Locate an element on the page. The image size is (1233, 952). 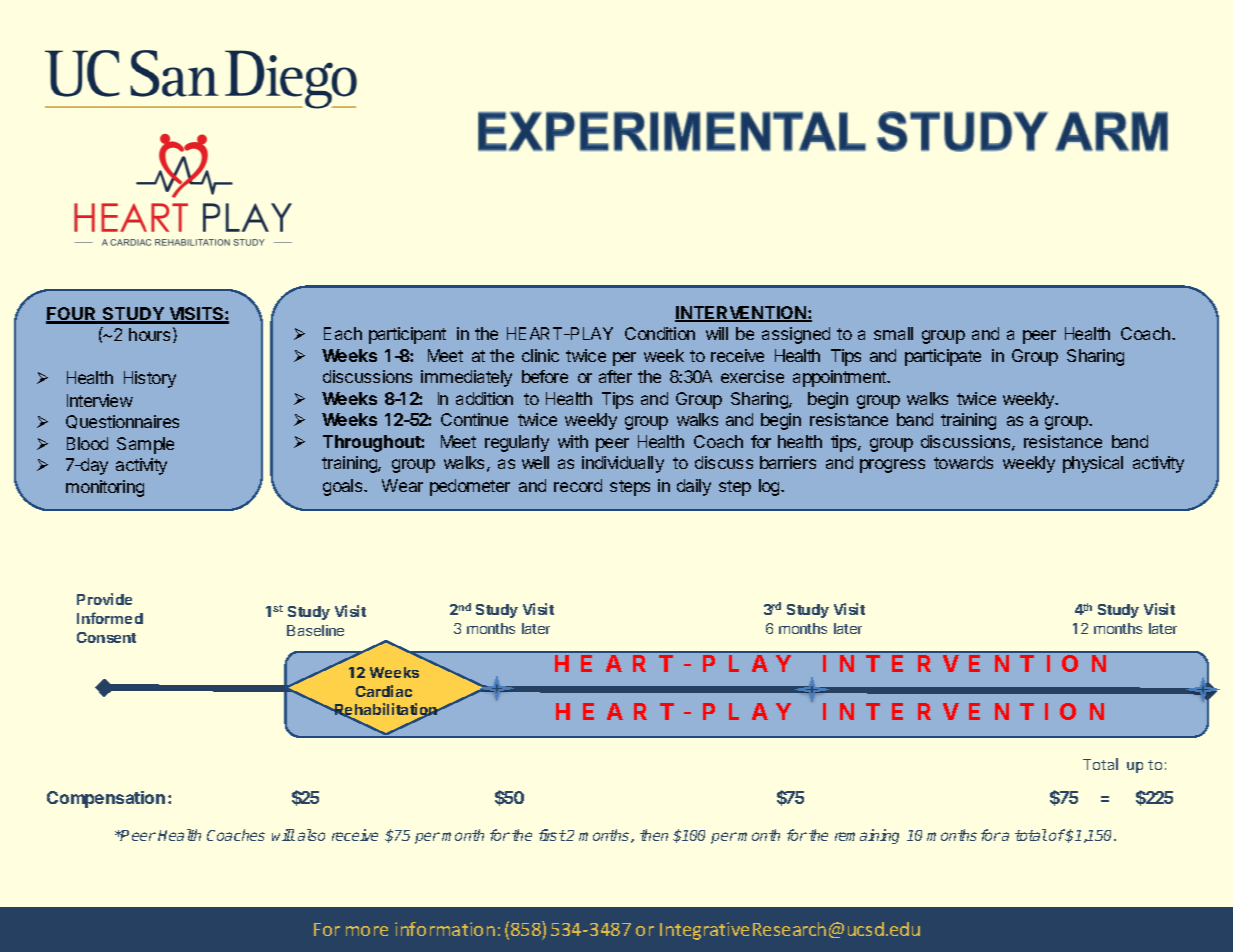
Informed is located at coordinates (110, 618).
